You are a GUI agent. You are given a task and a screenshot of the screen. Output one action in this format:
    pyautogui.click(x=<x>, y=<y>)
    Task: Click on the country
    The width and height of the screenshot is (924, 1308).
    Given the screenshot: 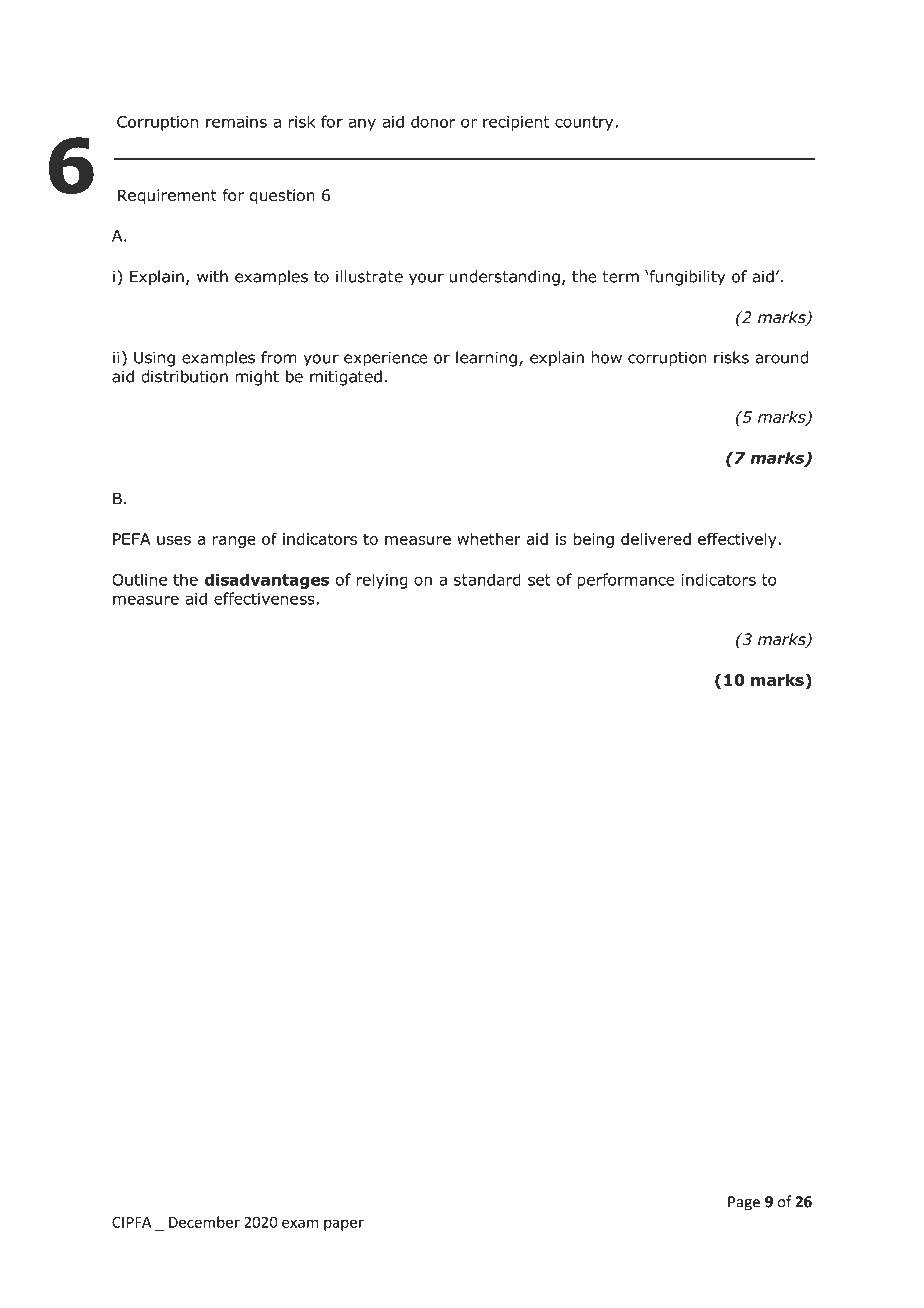 What is the action you would take?
    pyautogui.click(x=584, y=123)
